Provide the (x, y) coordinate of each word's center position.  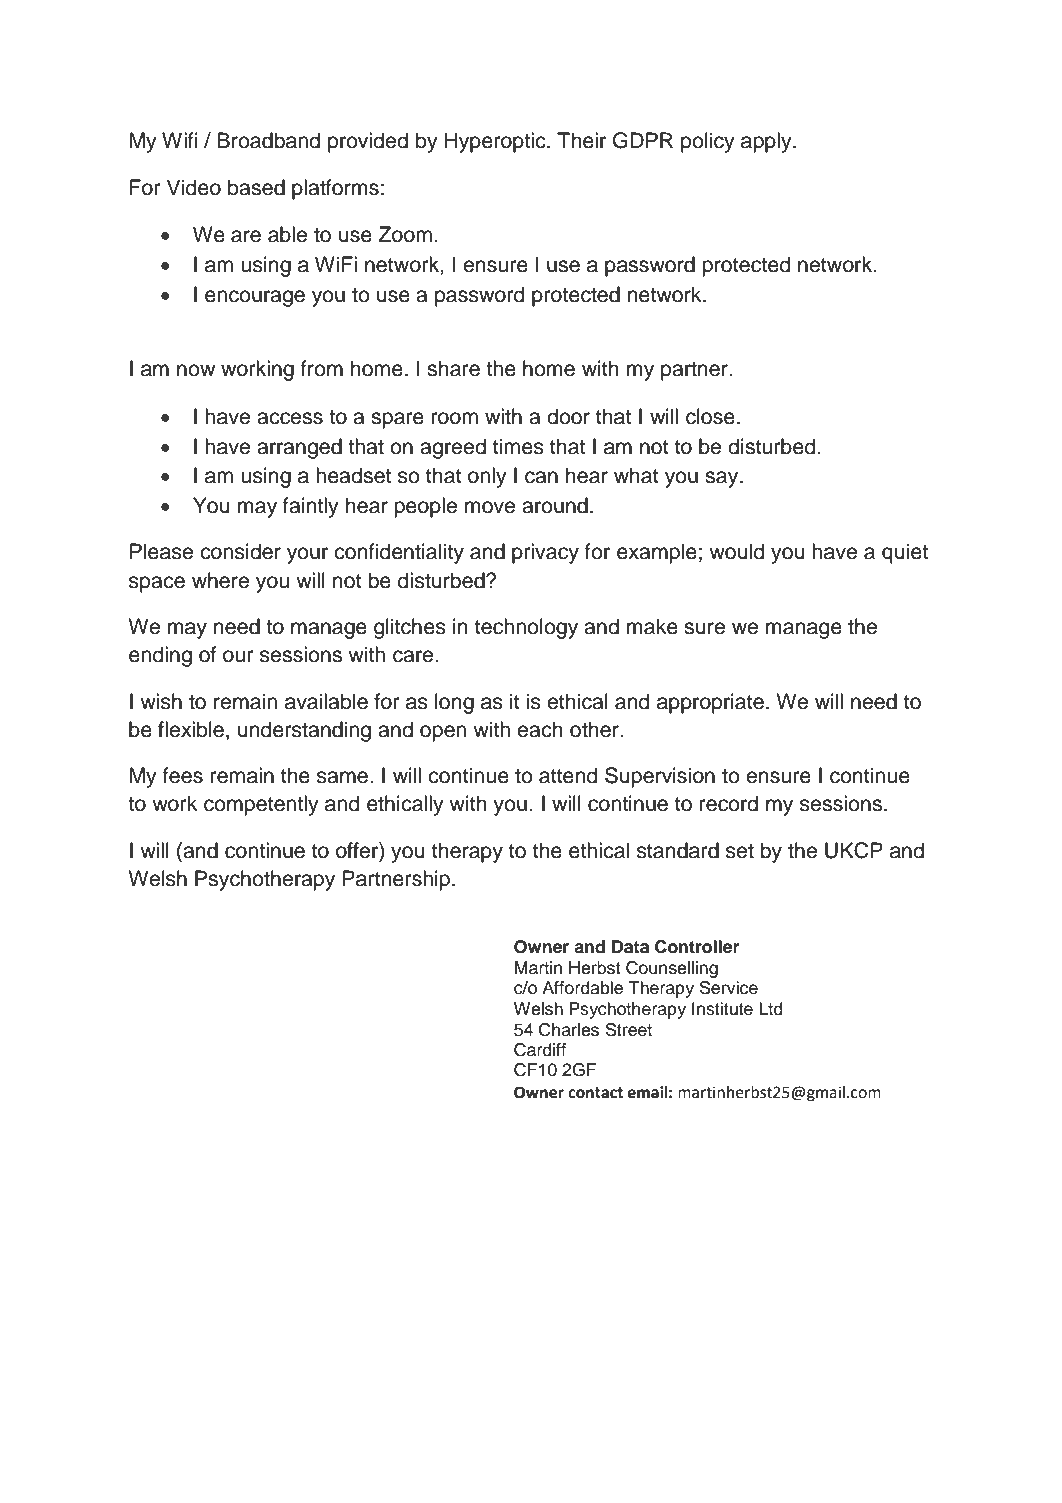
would (736, 551)
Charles (569, 1030)
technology (526, 628)
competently (261, 805)
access (290, 418)
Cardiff (540, 1050)
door (568, 416)
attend (568, 775)
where (220, 580)
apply (767, 142)
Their (581, 140)
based (256, 187)
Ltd (771, 1009)
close (710, 416)
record (729, 803)
